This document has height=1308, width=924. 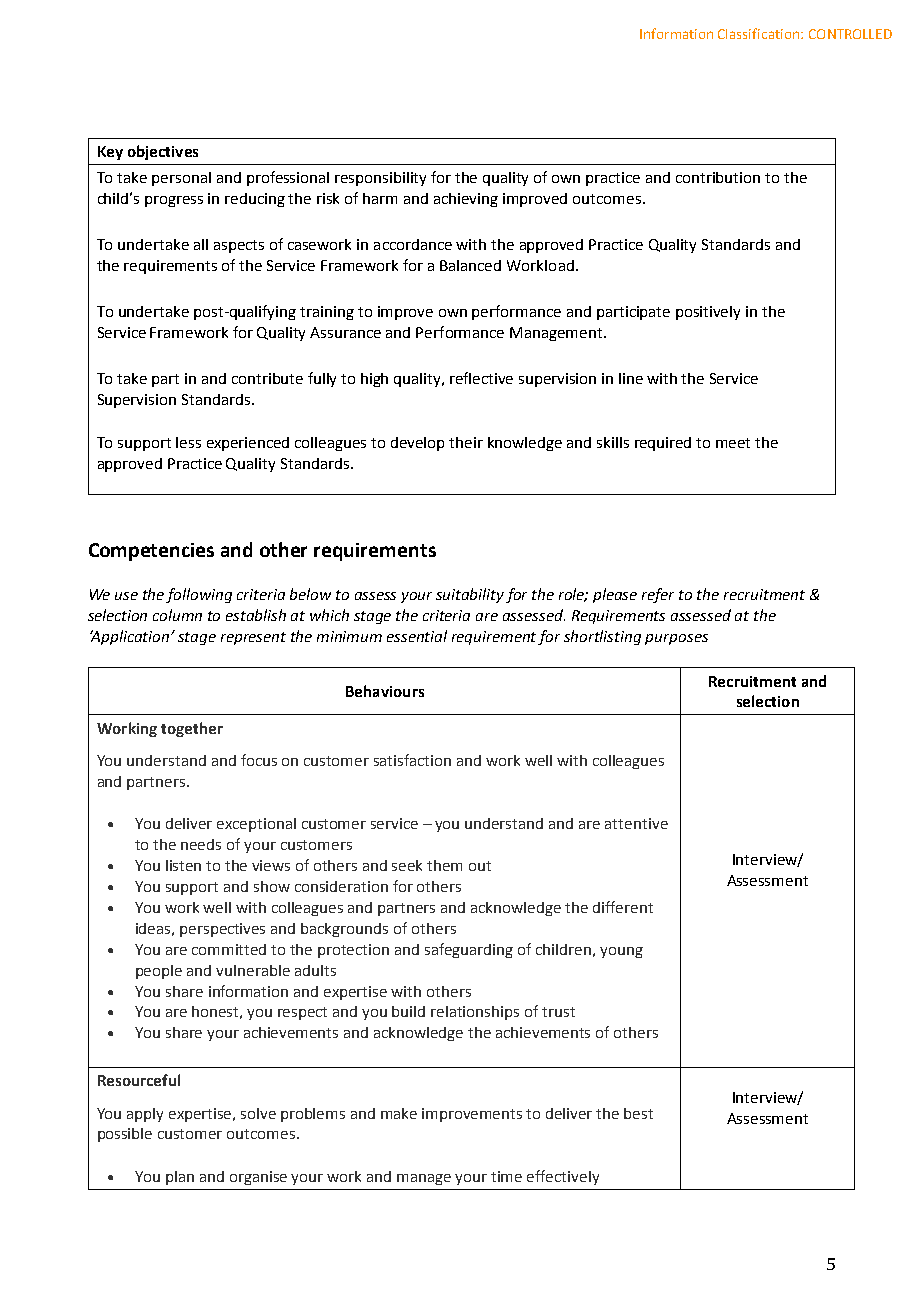 What do you see at coordinates (760, 33) in the document?
I see `Classification` at bounding box center [760, 33].
